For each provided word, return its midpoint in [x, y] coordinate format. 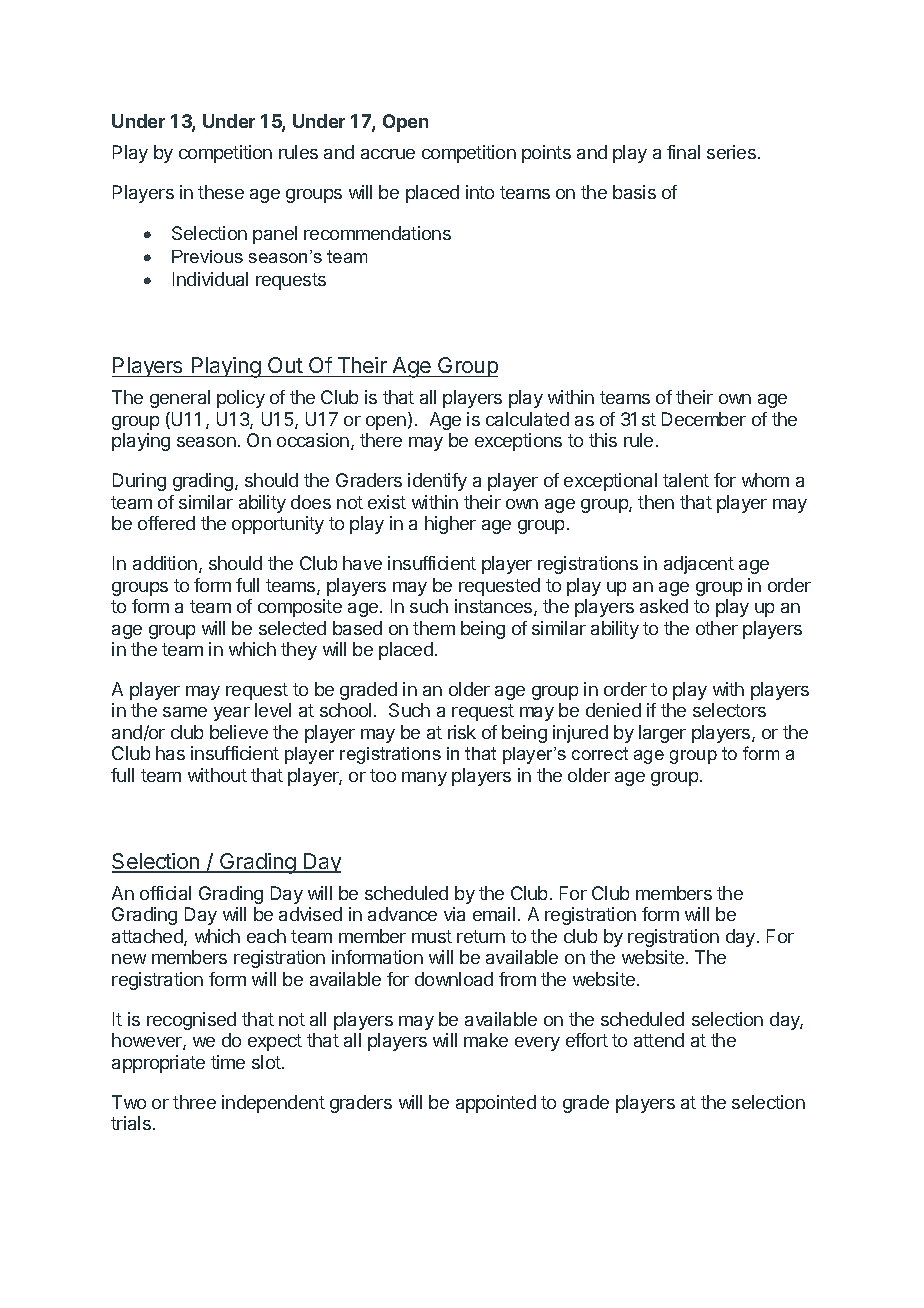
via [454, 914]
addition [165, 563]
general [180, 399]
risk [462, 732]
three [194, 1102]
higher [450, 525]
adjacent [699, 565]
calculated [527, 419]
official [165, 893]
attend [659, 1040]
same [185, 712]
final [683, 152]
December [704, 419]
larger [662, 734]
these [221, 192]
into [480, 192]
